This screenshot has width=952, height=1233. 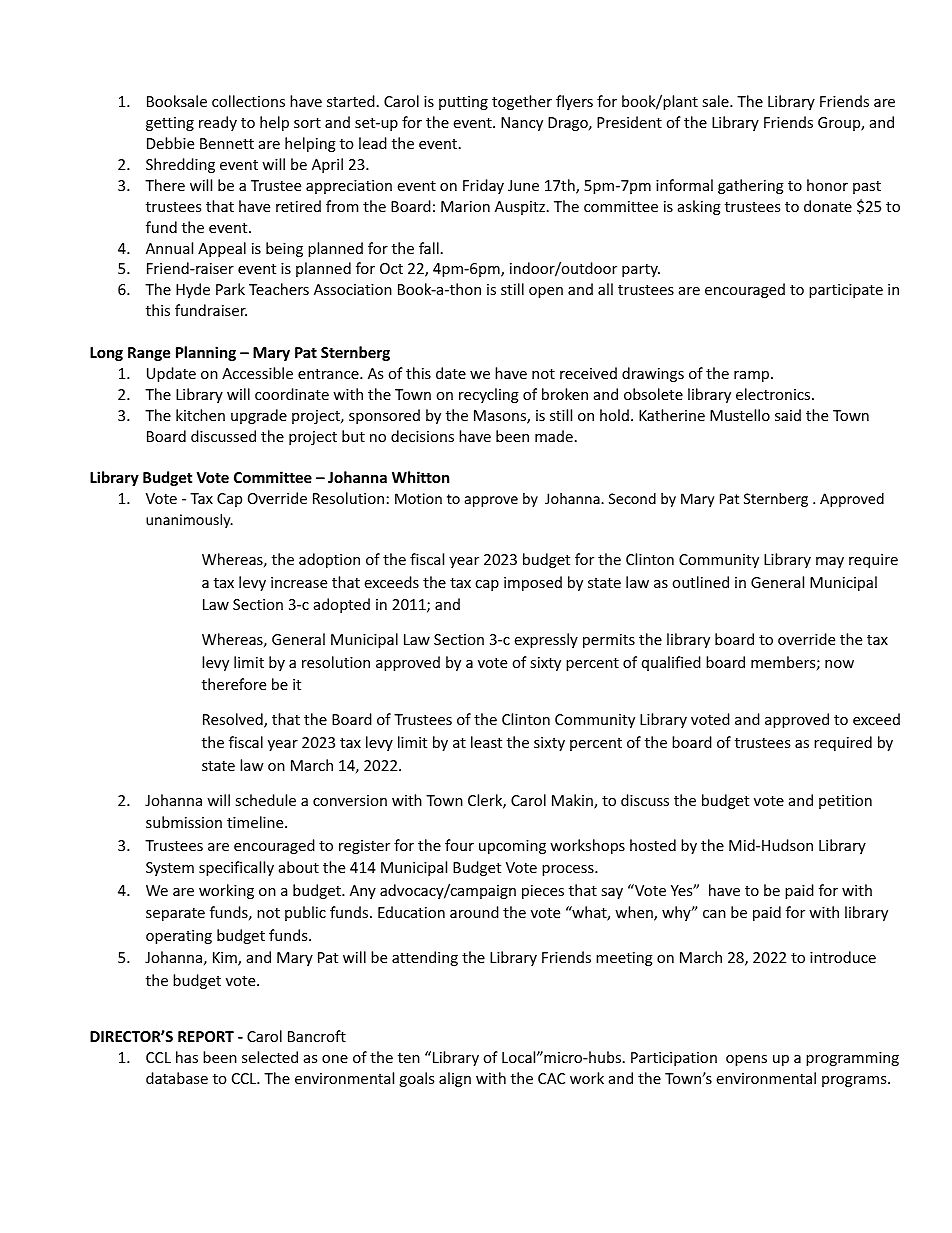 What do you see at coordinates (522, 124) in the screenshot?
I see `Nancy` at bounding box center [522, 124].
